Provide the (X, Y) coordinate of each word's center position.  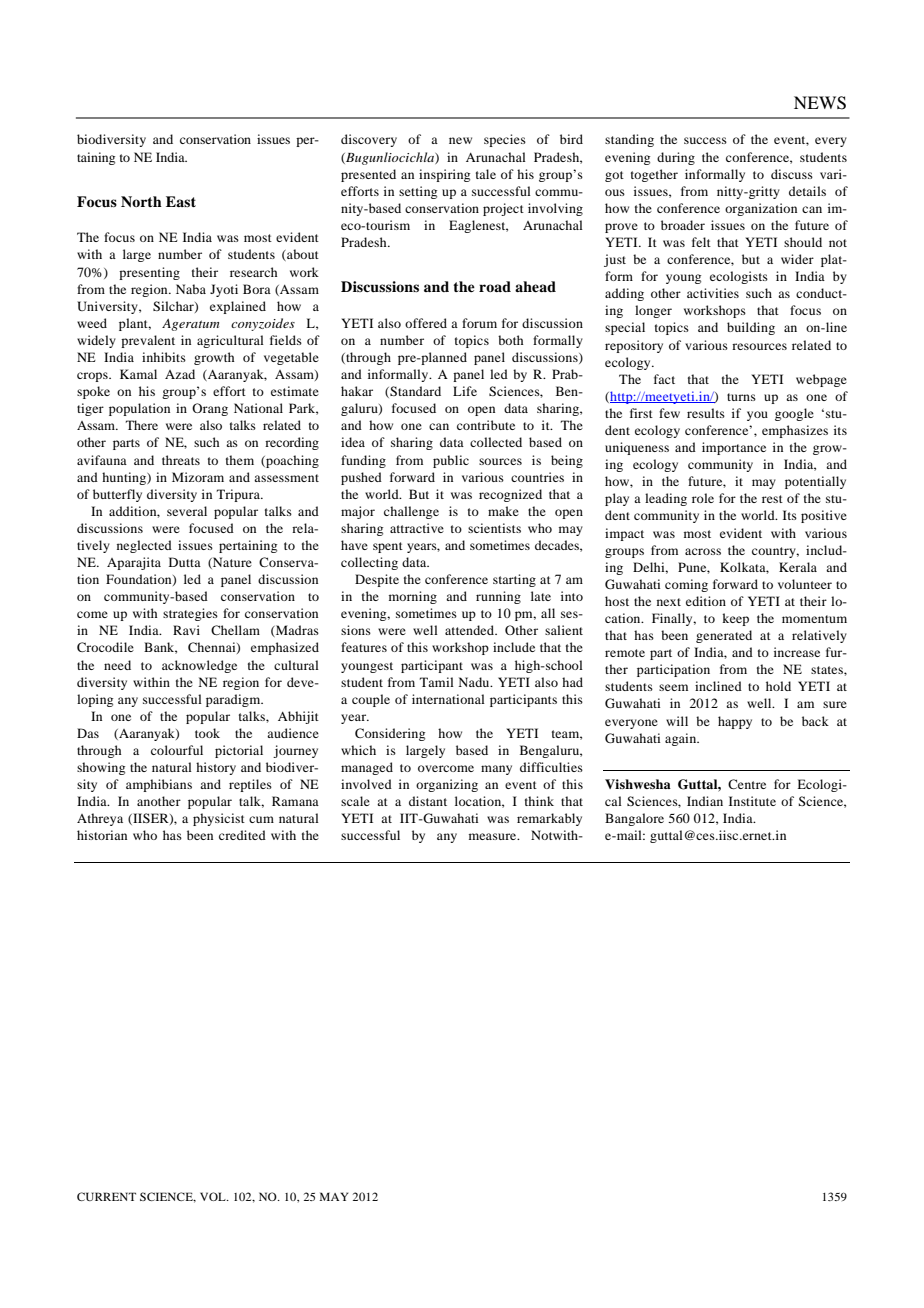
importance (734, 448)
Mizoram (198, 477)
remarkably (549, 819)
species (505, 140)
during (676, 158)
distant (428, 801)
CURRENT (106, 1196)
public (451, 461)
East (181, 201)
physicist (219, 819)
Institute (752, 801)
